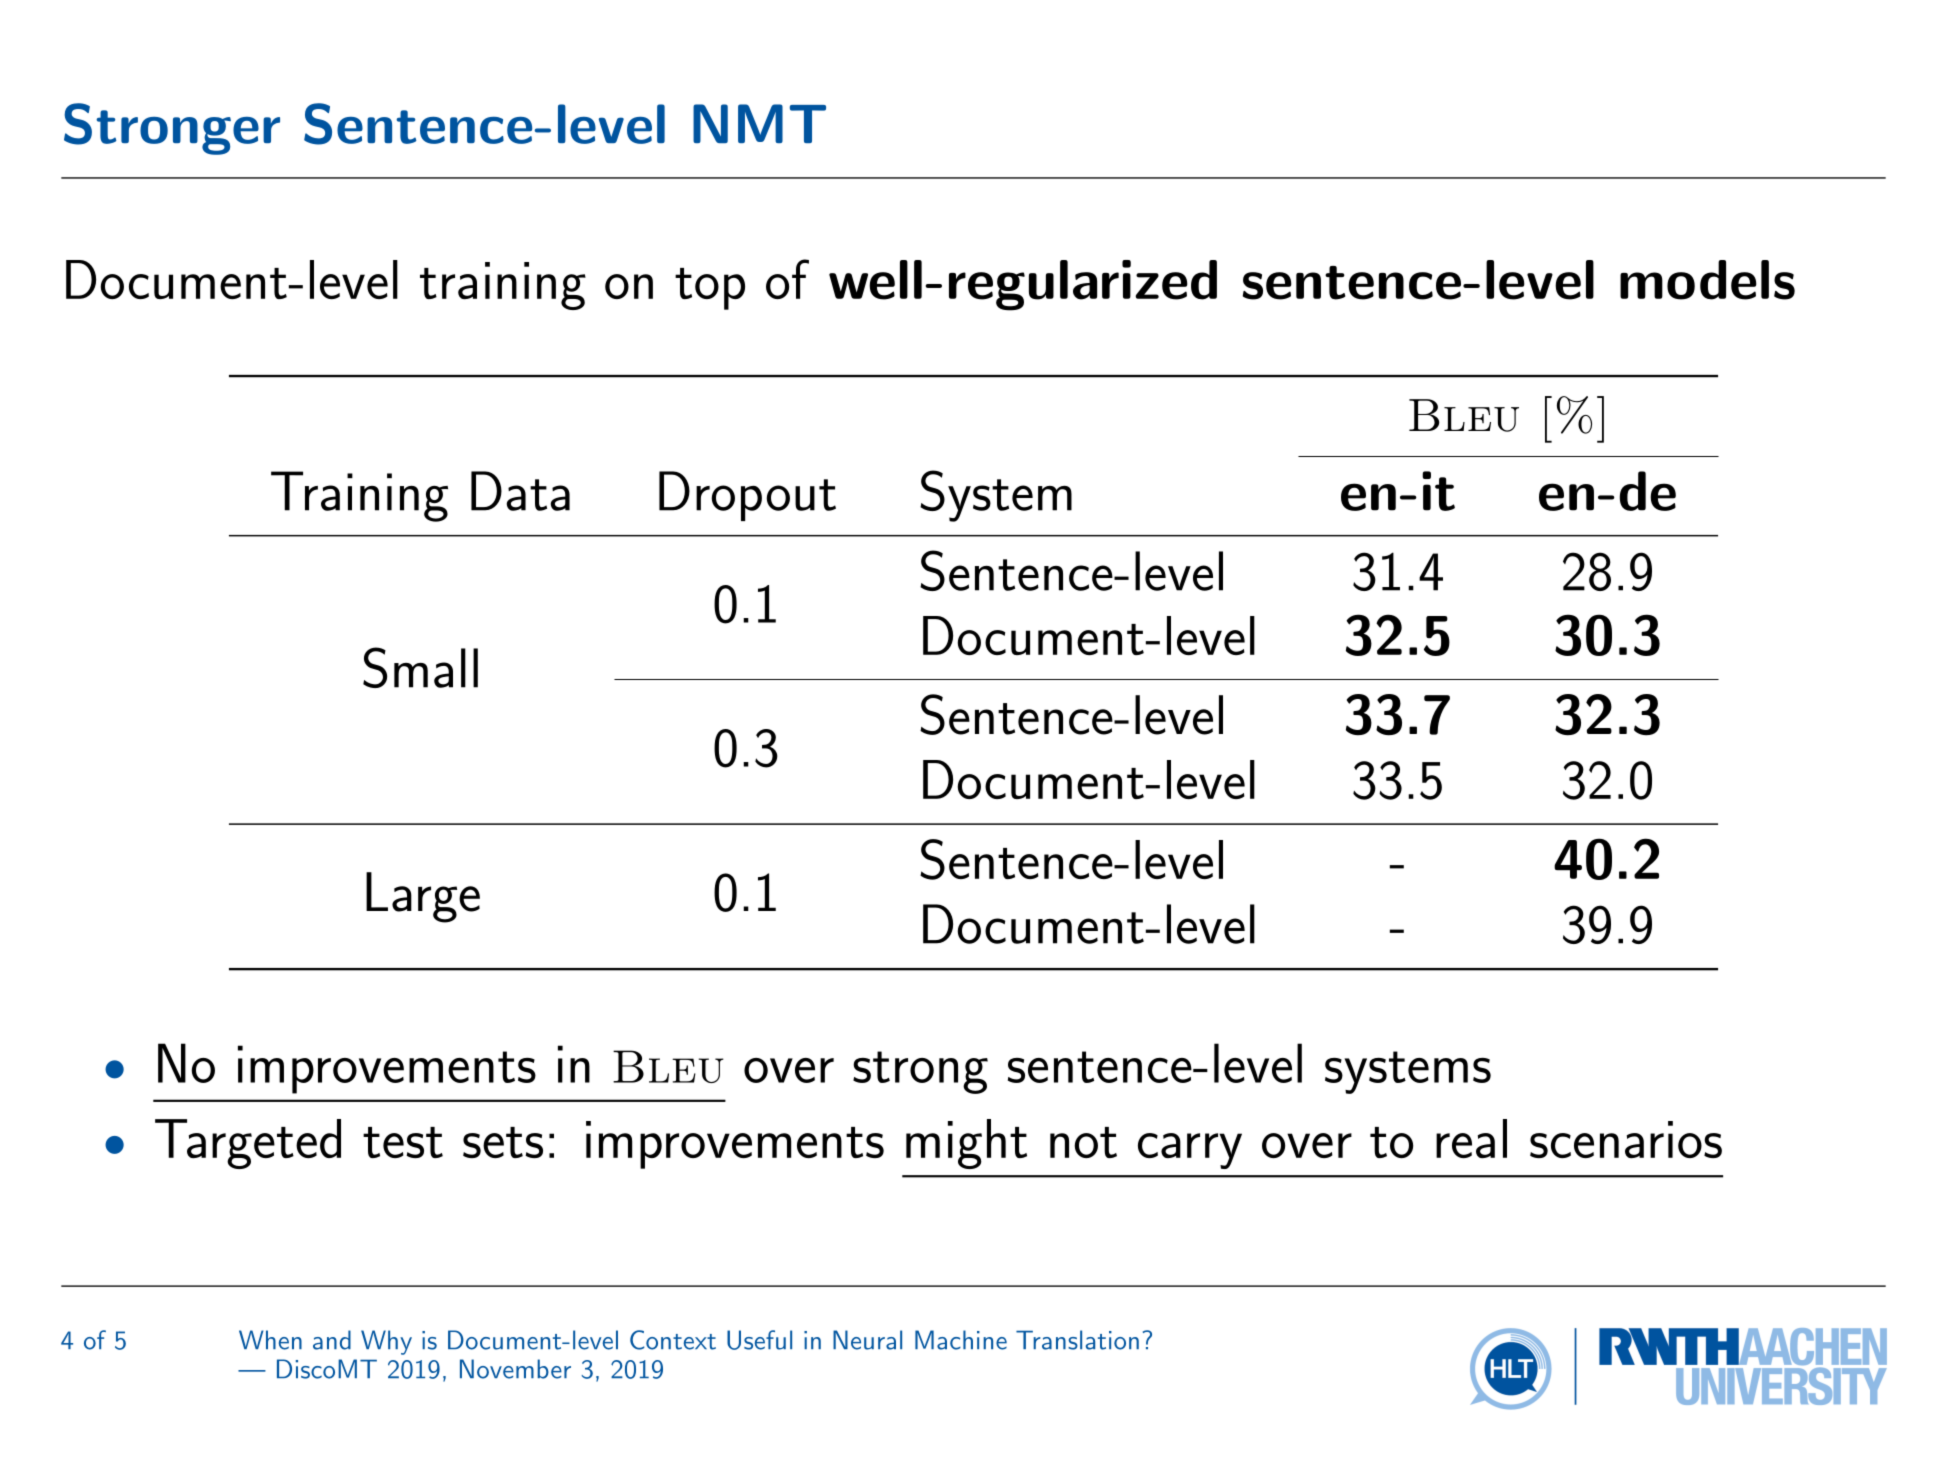 This image has width=1947, height=1460. I want to click on top, so click(710, 289).
